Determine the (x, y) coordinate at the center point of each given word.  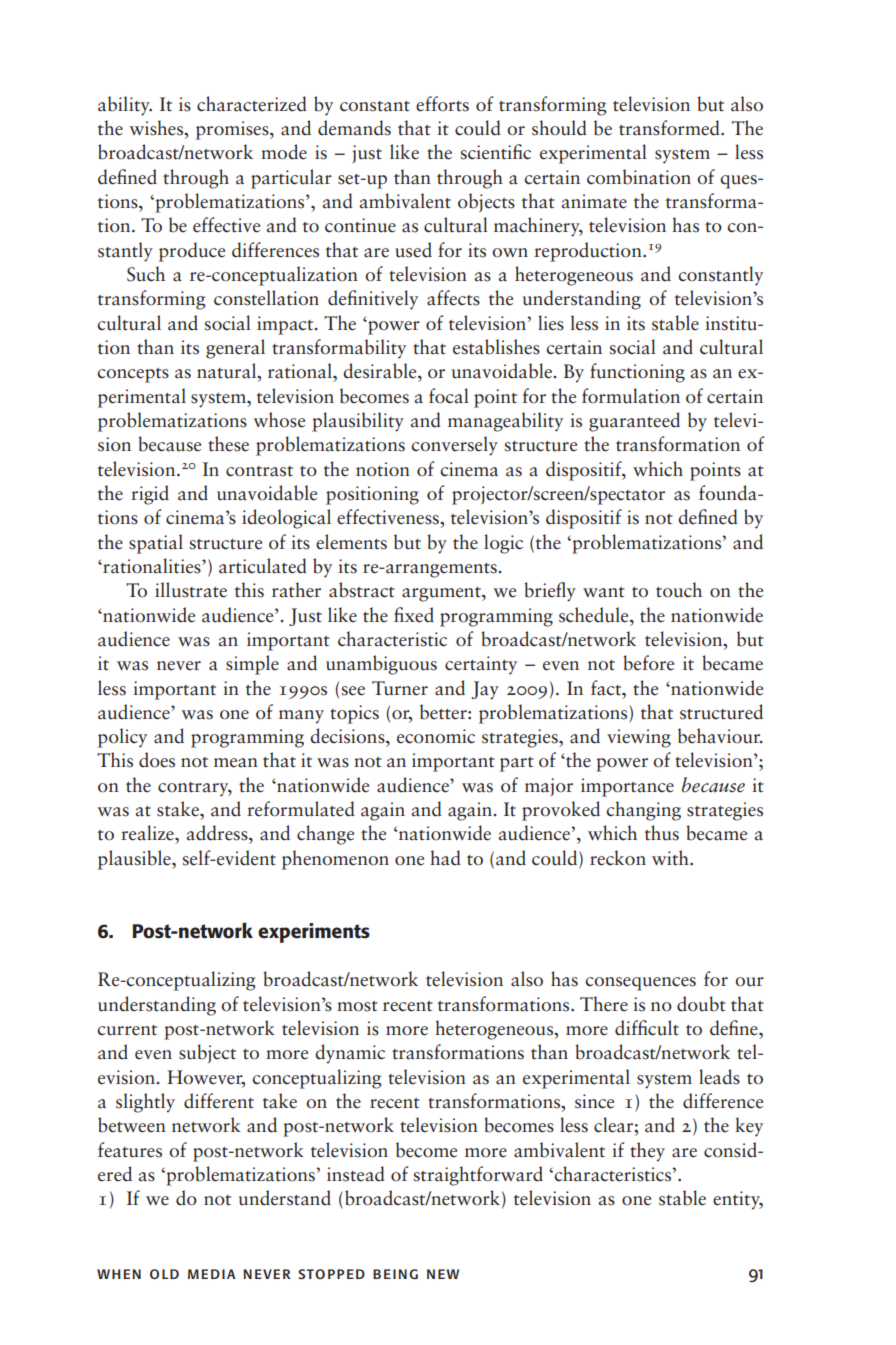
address (218, 833)
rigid (150, 495)
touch (679, 590)
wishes (157, 128)
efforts (442, 104)
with (671, 858)
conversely (454, 446)
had (445, 858)
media (212, 1274)
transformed (670, 128)
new (443, 1274)
